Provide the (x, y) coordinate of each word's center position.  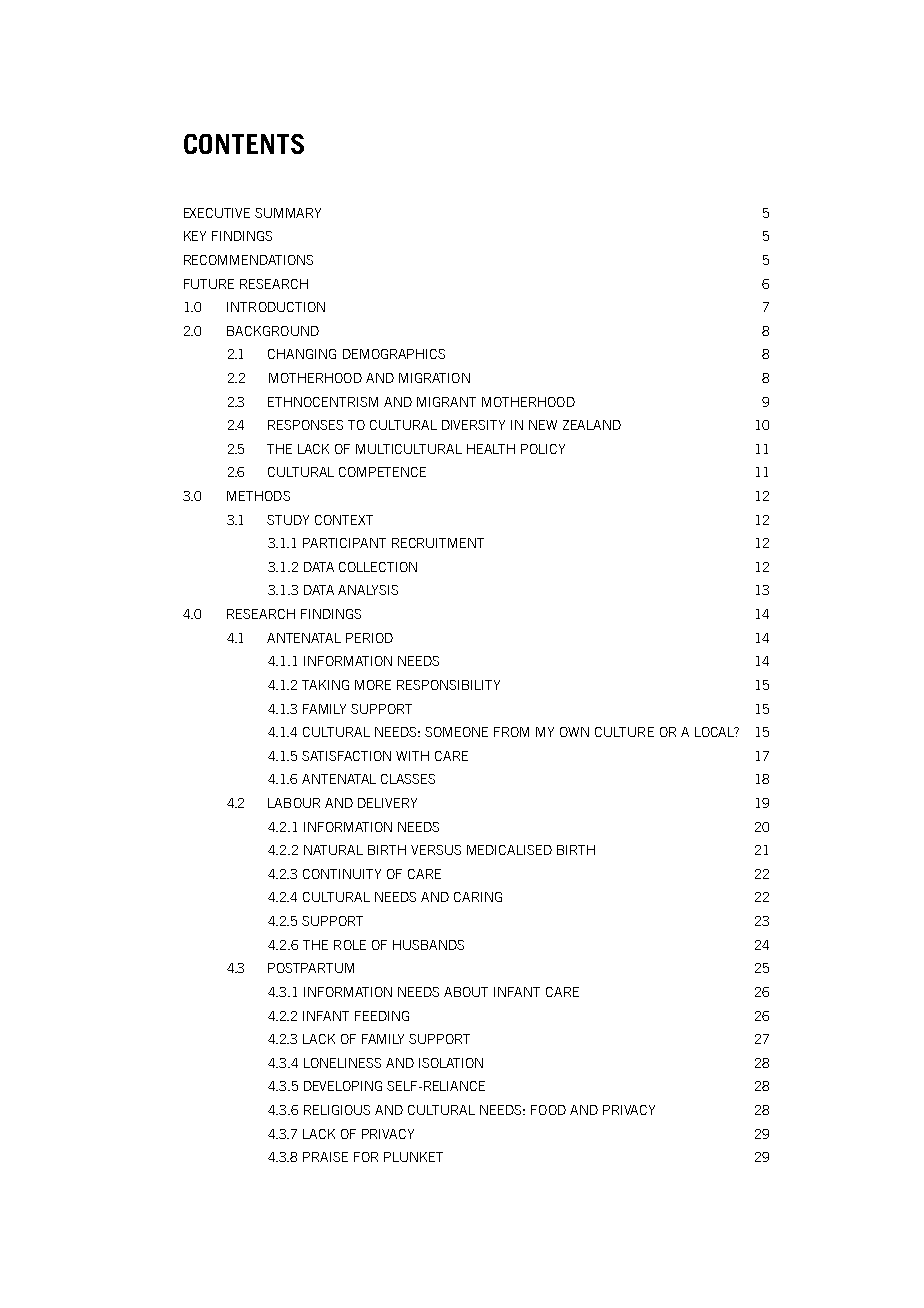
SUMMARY (288, 213)
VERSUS (436, 850)
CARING (478, 897)
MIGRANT (446, 402)
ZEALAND (592, 425)
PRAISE (325, 1157)
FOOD (548, 1110)
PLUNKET (413, 1157)
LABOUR (294, 803)
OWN (574, 732)
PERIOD (369, 638)
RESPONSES (305, 425)
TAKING (325, 685)
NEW (543, 425)
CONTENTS (244, 144)
